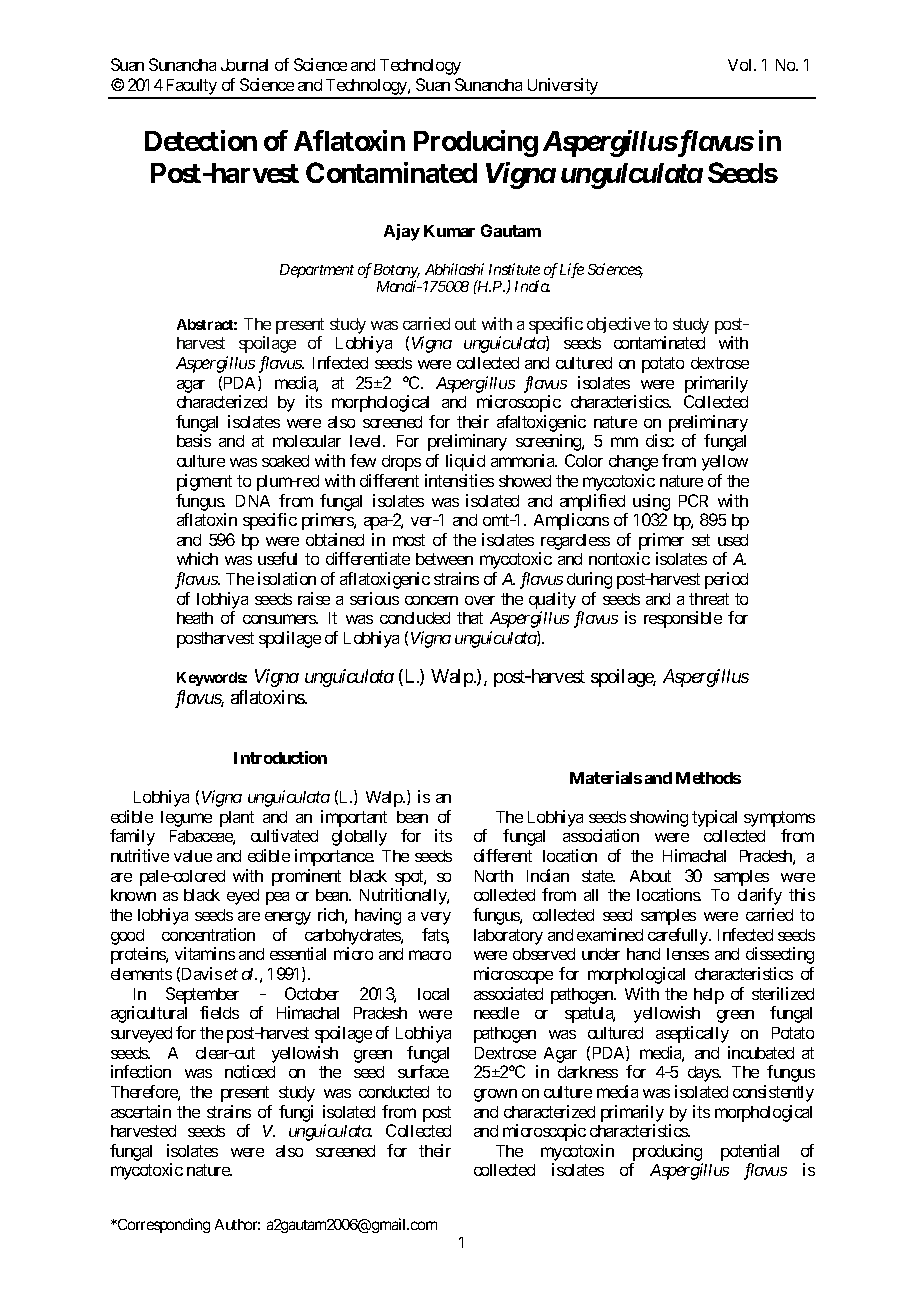 This document has width=924, height=1308. Describe the element at coordinates (201, 140) in the document. I see `Detection` at that location.
